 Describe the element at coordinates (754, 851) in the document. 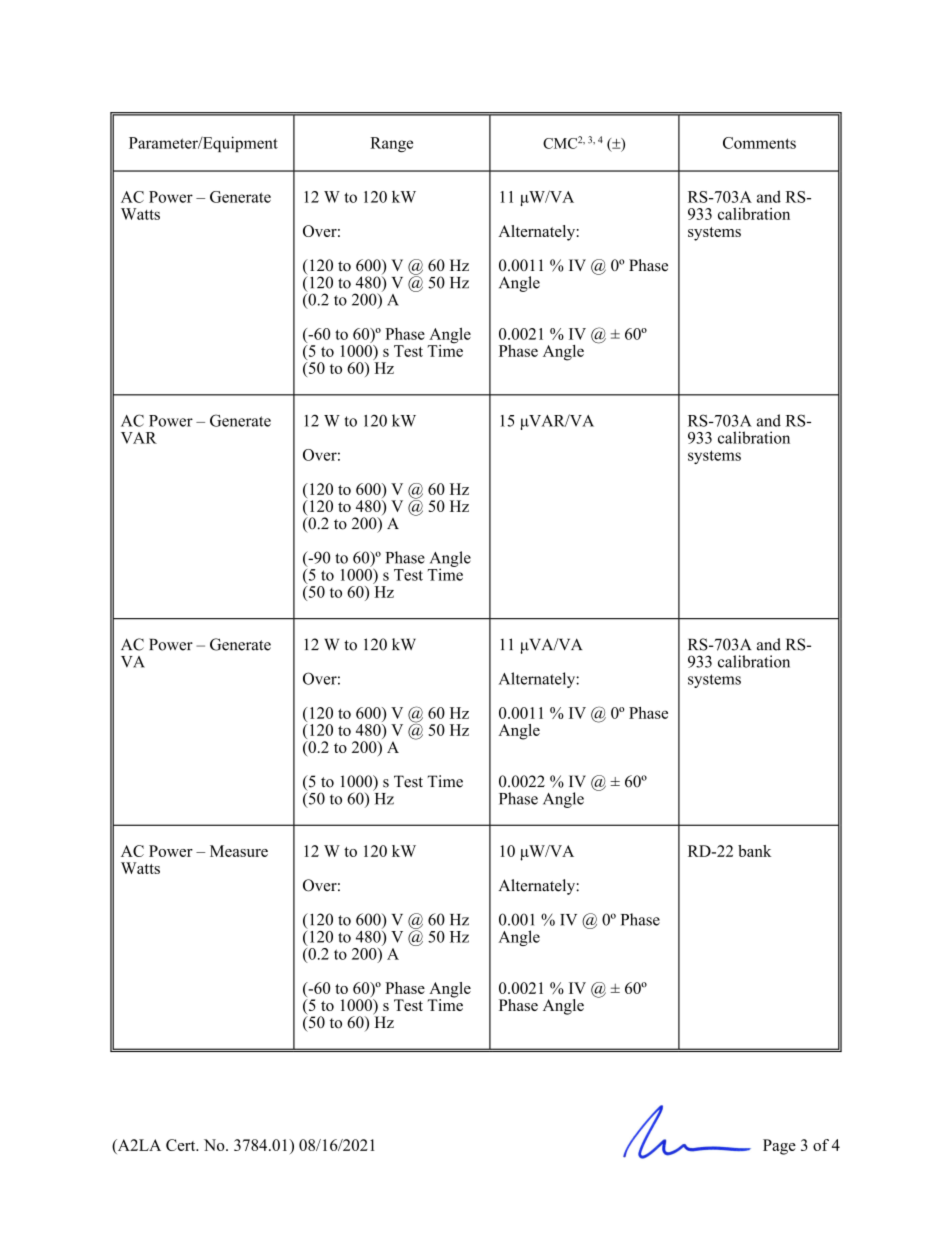

I see `bank` at that location.
